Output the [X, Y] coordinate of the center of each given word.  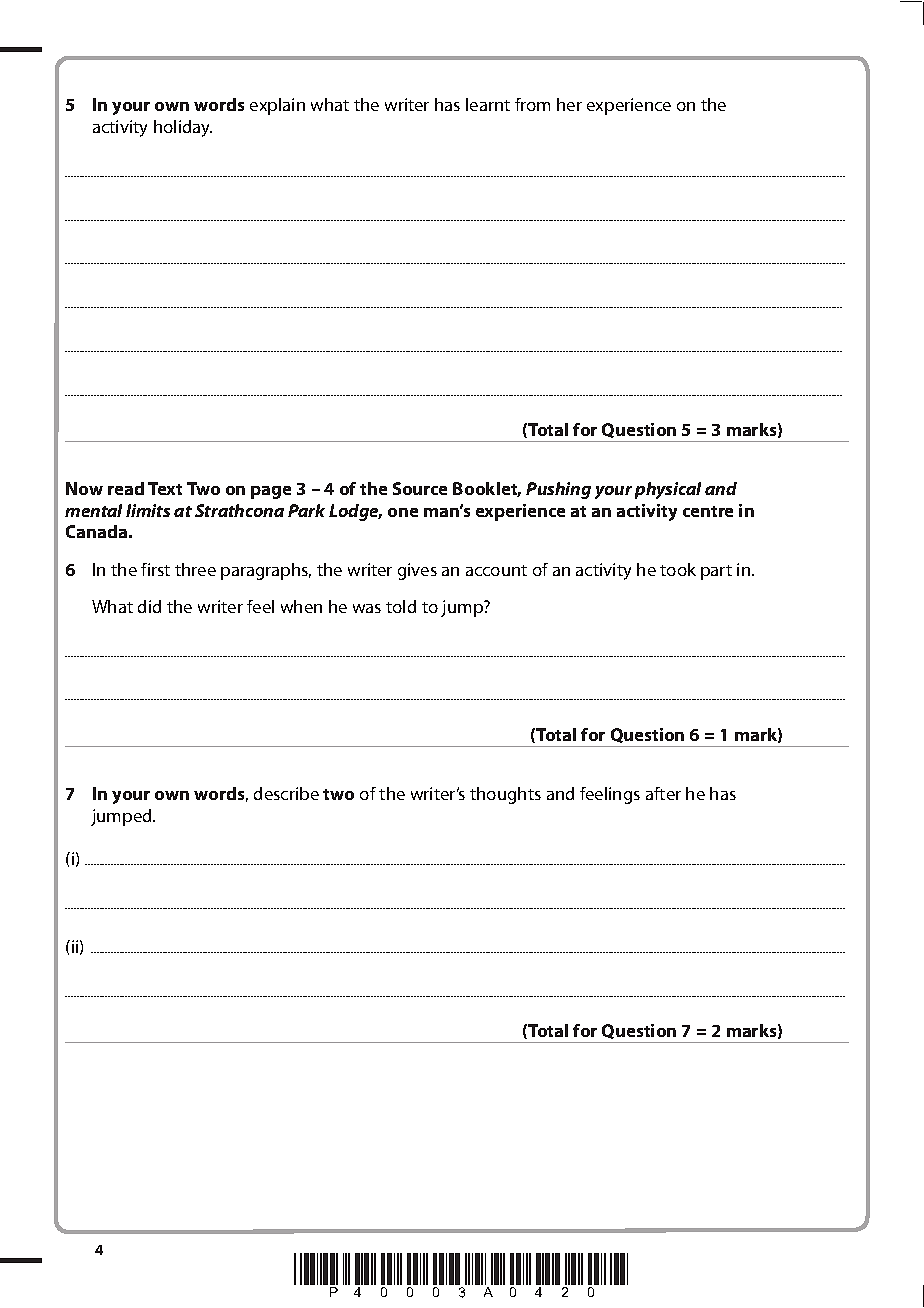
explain [277, 106]
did [149, 606]
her [569, 104]
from [532, 104]
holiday [183, 128]
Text [165, 488]
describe [286, 793]
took [678, 569]
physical [668, 490]
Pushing [558, 490]
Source [420, 488]
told [401, 606]
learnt [488, 104]
